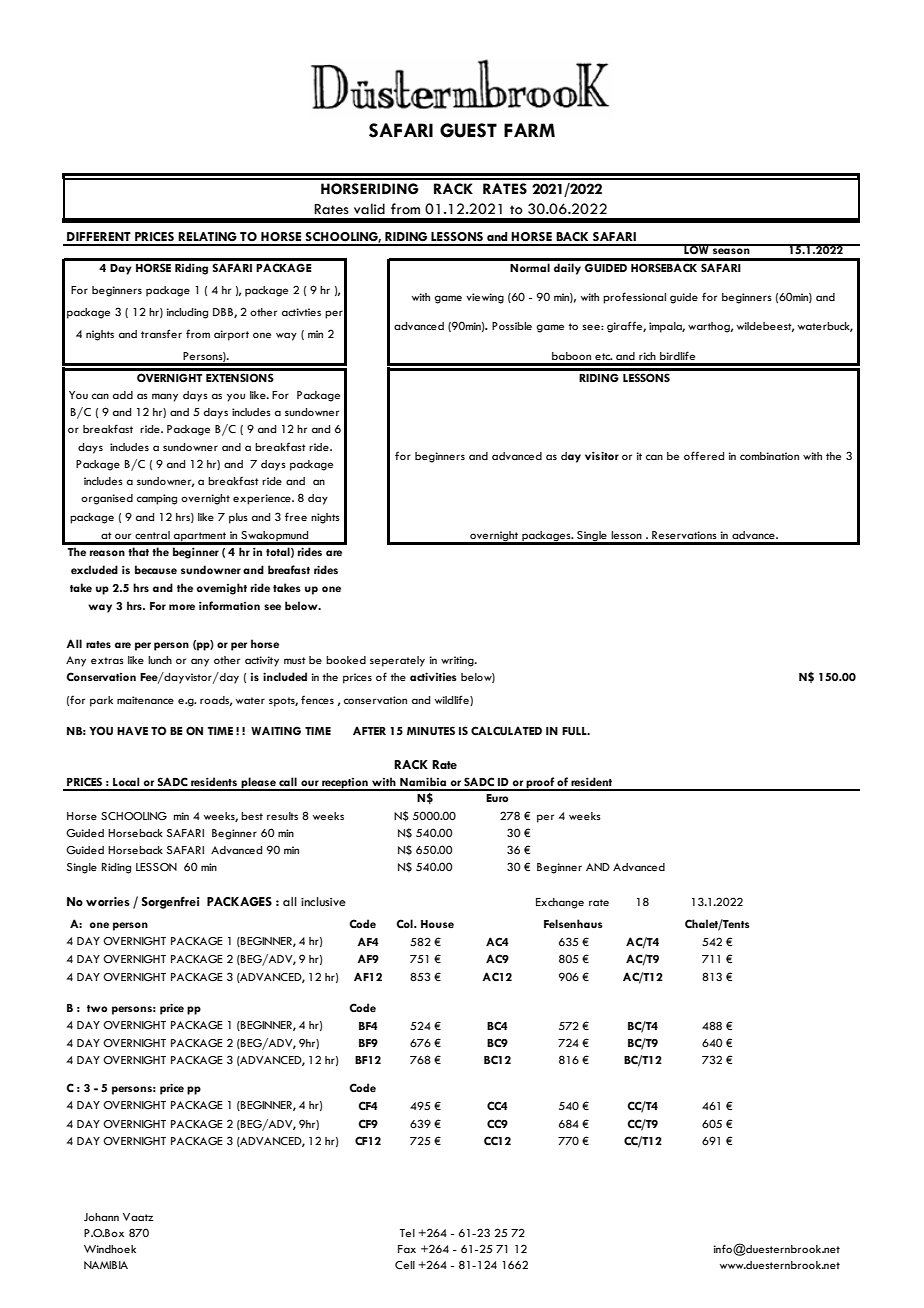 Image resolution: width=924 pixels, height=1308 pixels. What do you see at coordinates (182, 607) in the screenshot?
I see `more` at bounding box center [182, 607].
